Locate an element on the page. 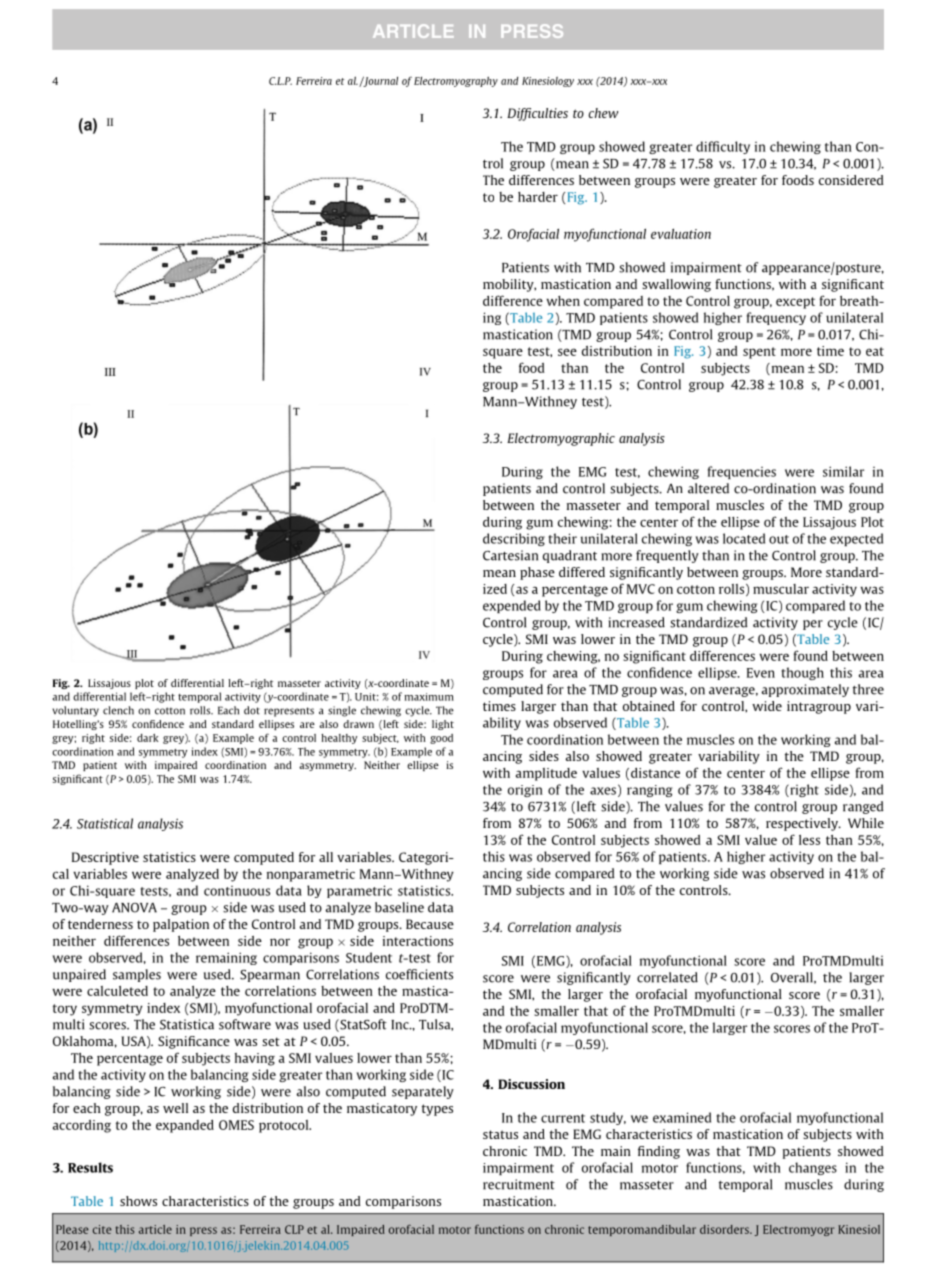 The image size is (952, 1270). samples is located at coordinates (137, 975).
